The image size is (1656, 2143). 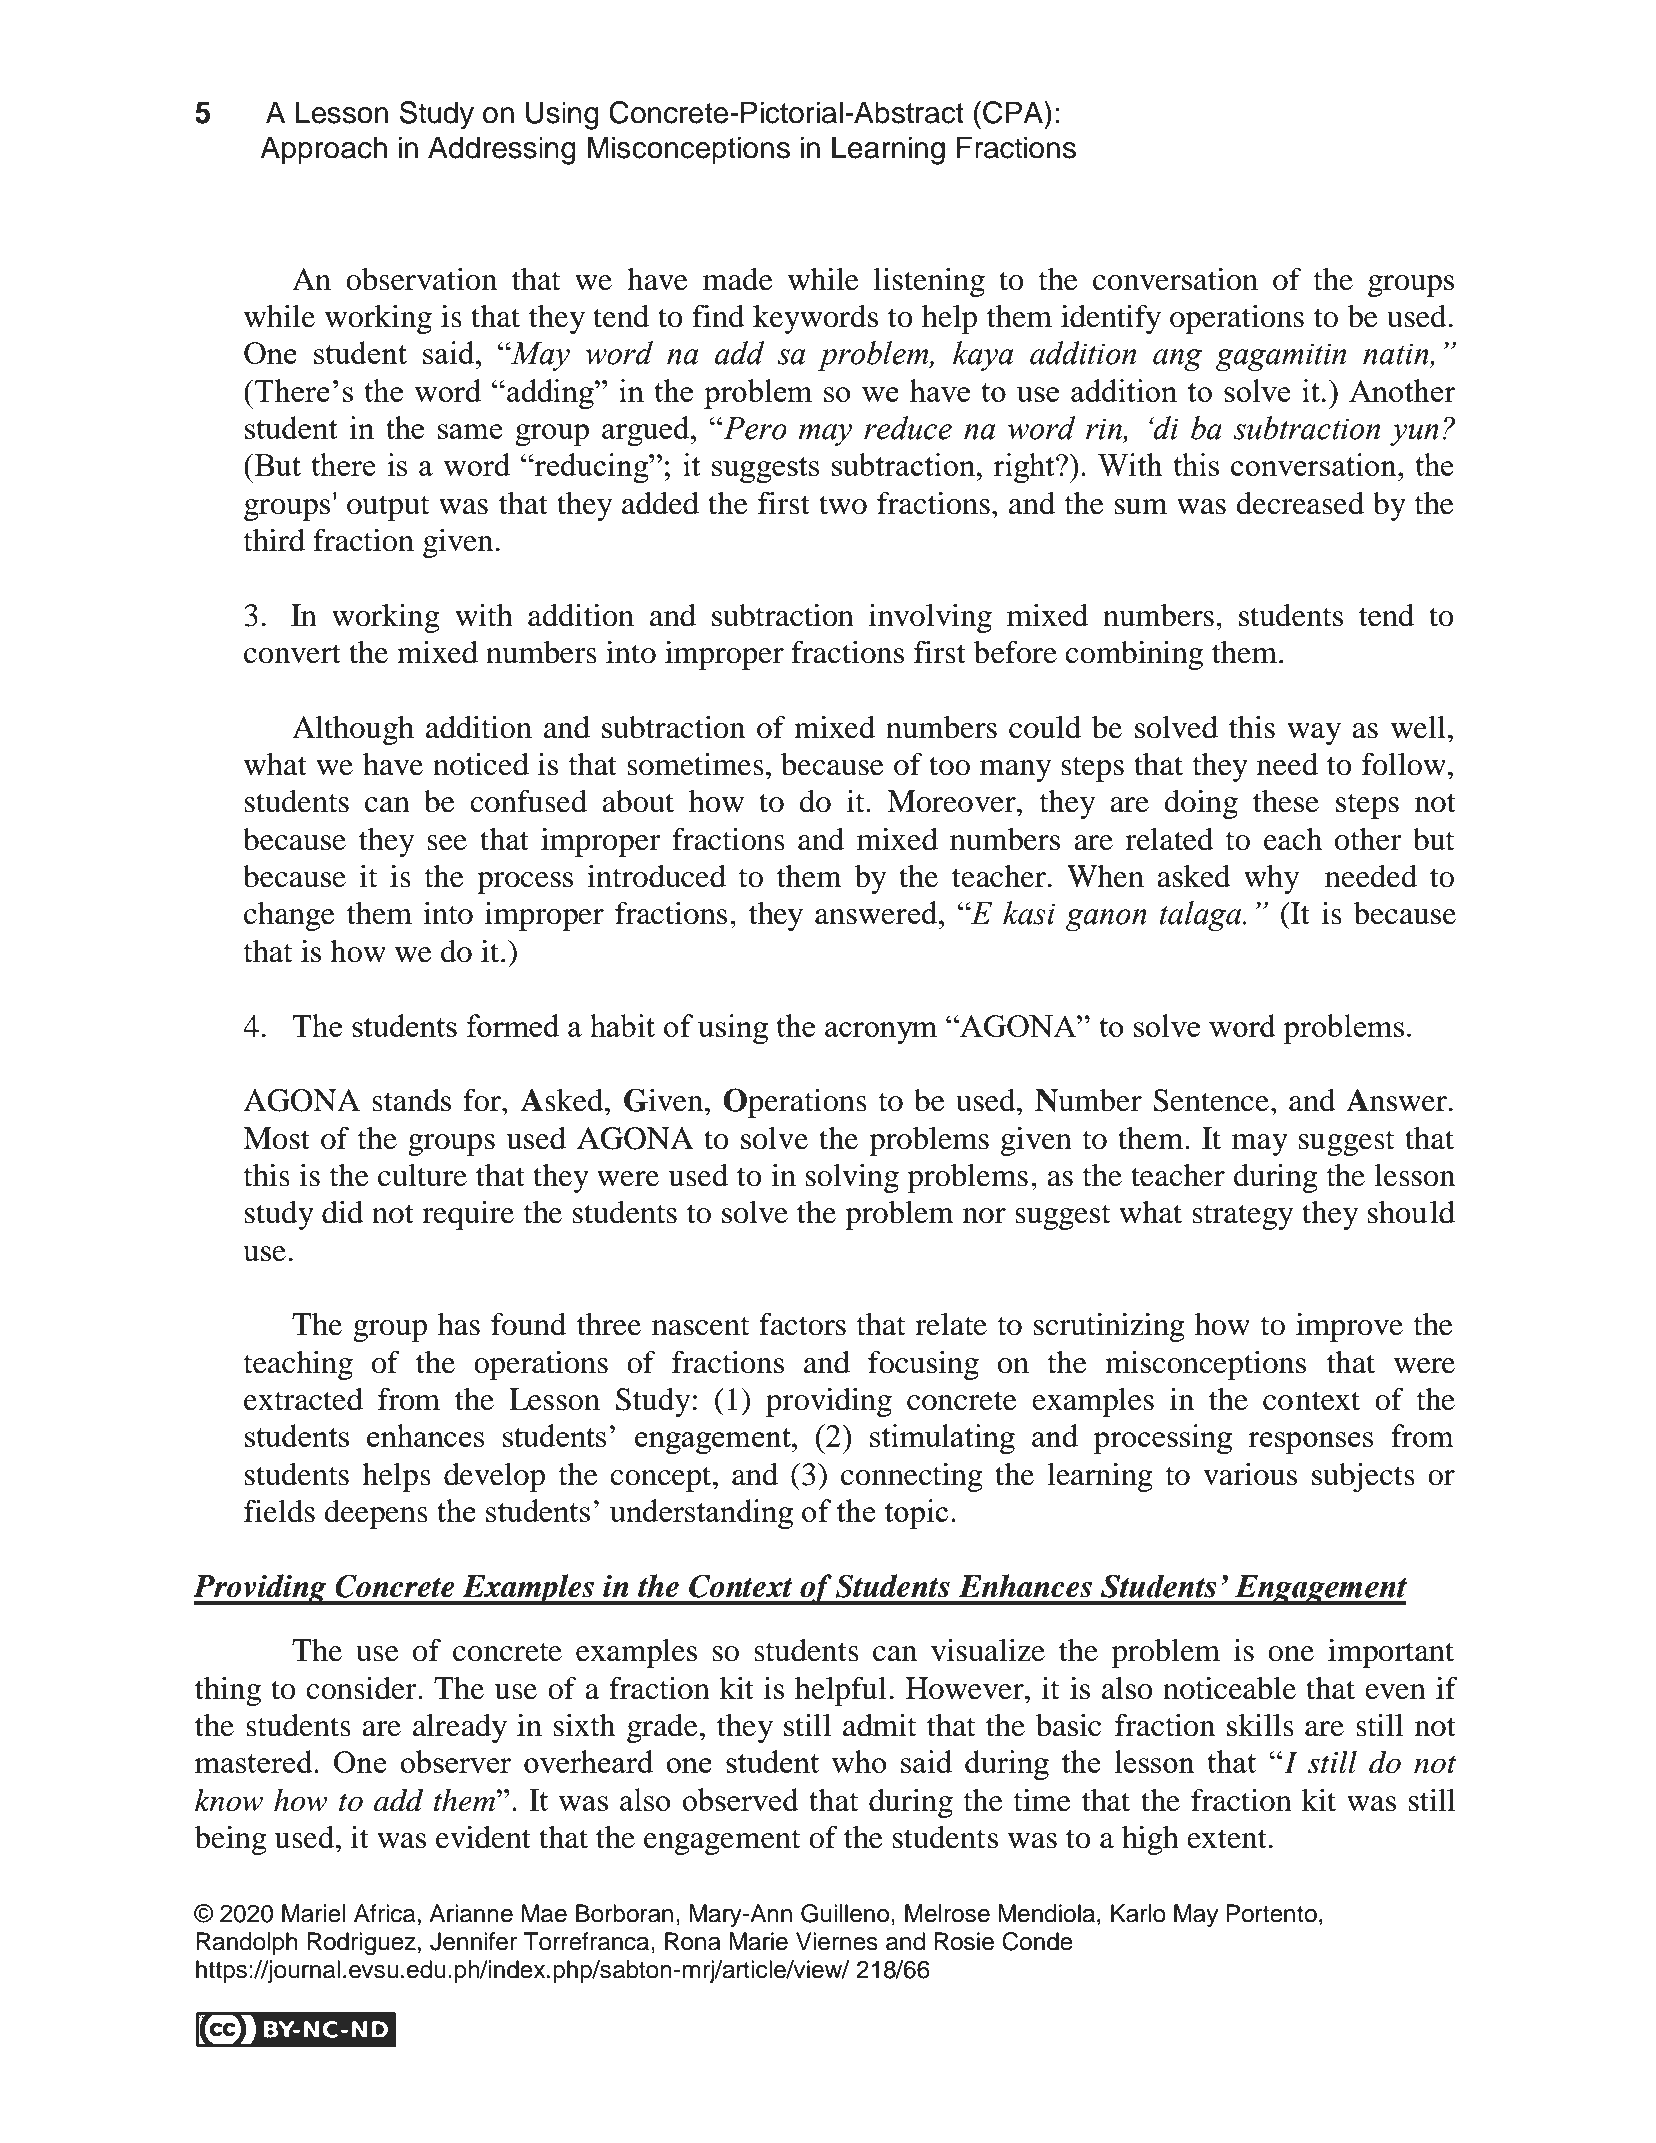 What do you see at coordinates (292, 654) in the screenshot?
I see `convert` at bounding box center [292, 654].
